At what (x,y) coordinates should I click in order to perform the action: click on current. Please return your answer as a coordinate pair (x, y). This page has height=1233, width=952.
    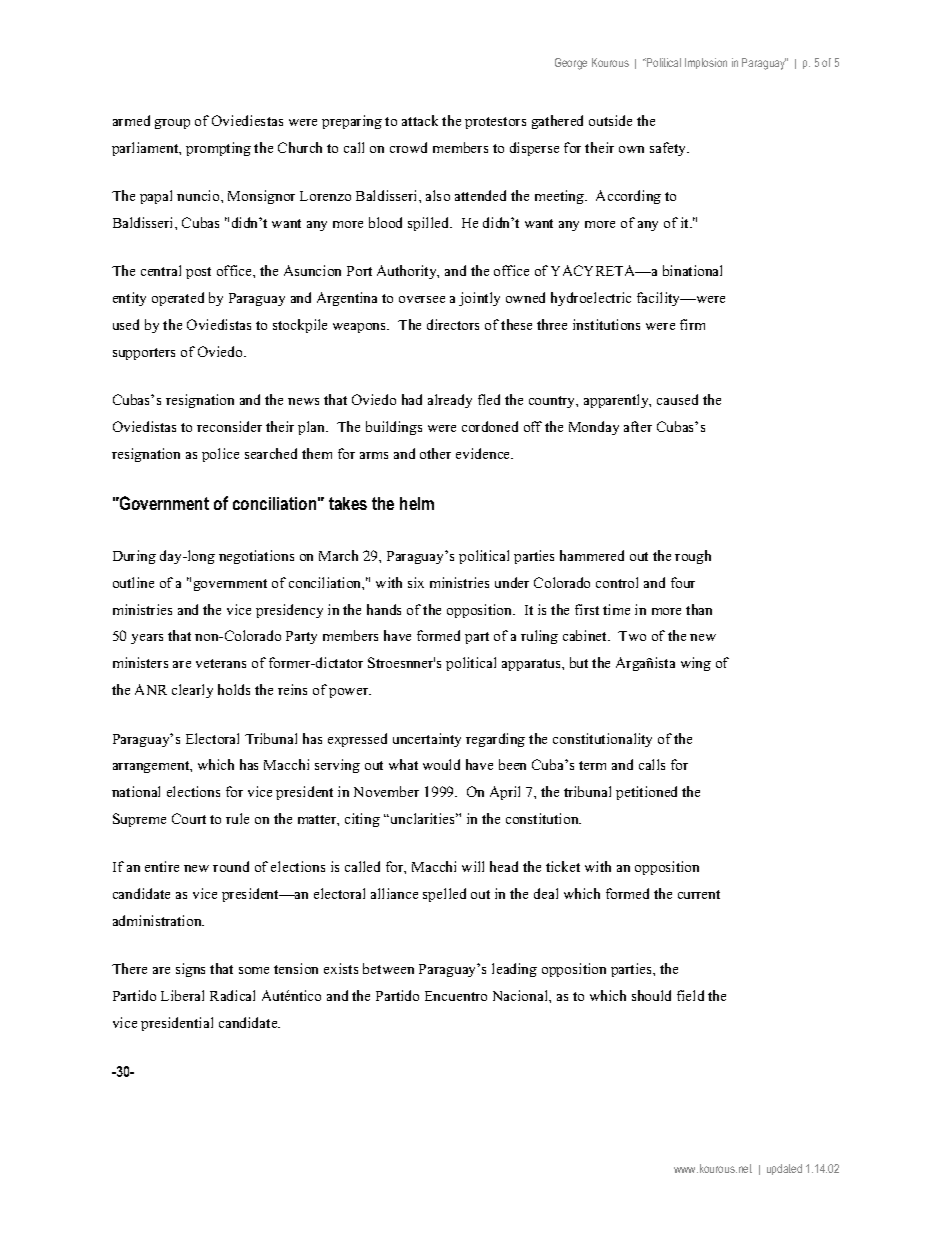
    Looking at the image, I should click on (699, 894).
